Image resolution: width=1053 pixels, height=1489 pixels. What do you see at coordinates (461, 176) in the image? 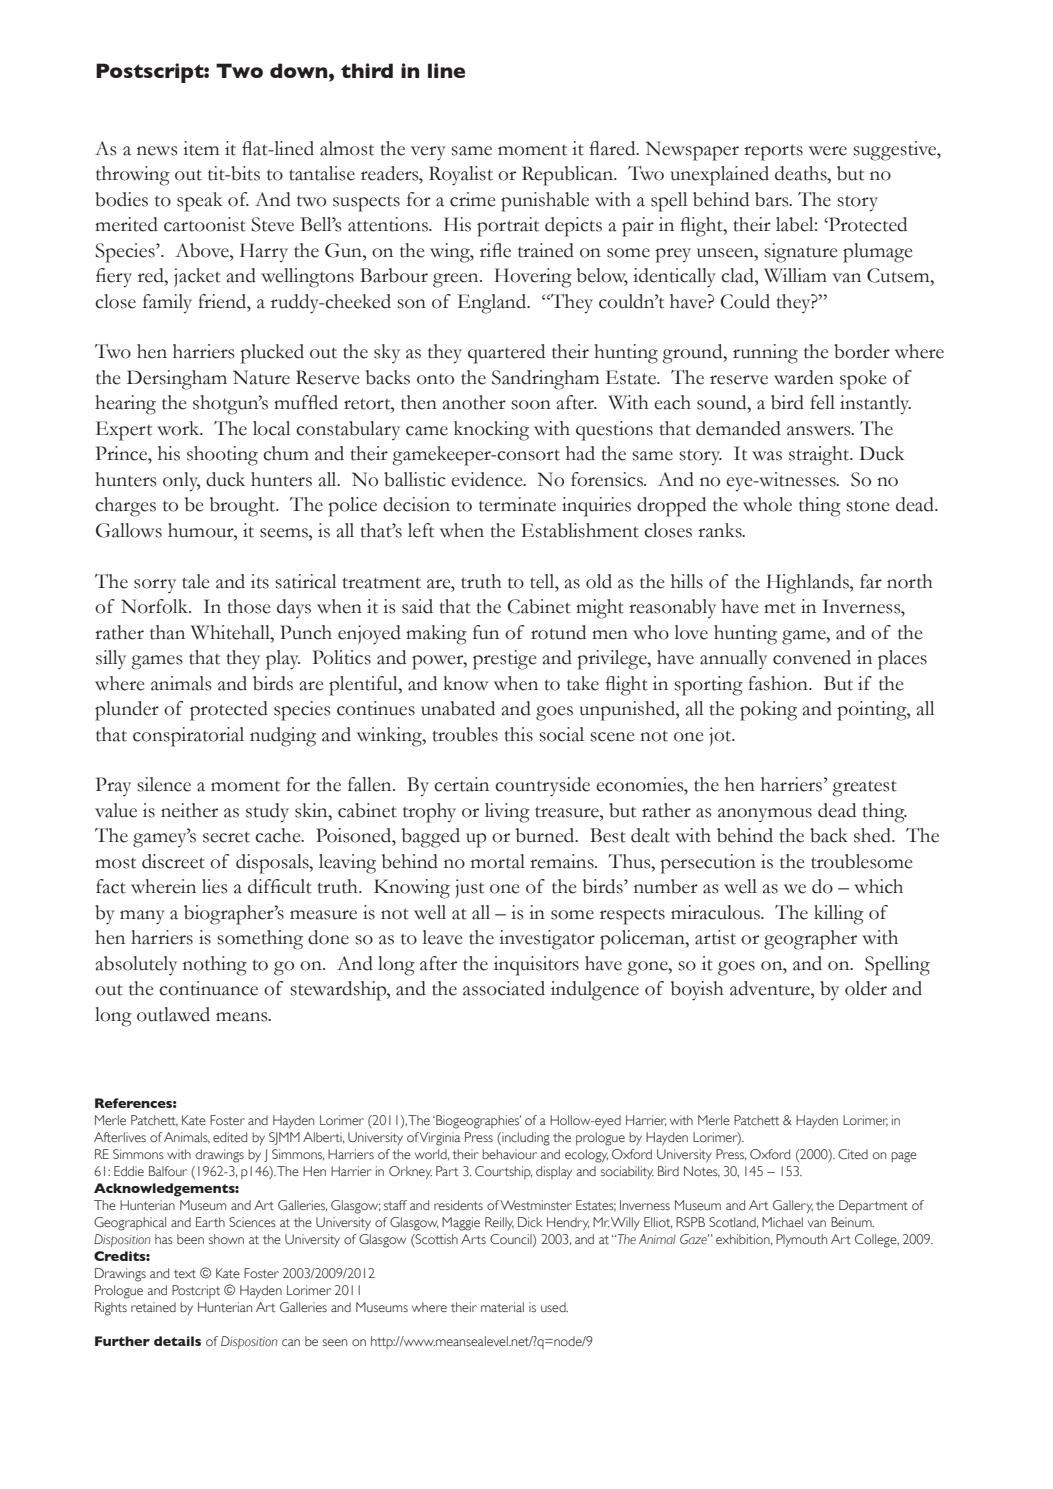
I see `Royalist` at bounding box center [461, 176].
